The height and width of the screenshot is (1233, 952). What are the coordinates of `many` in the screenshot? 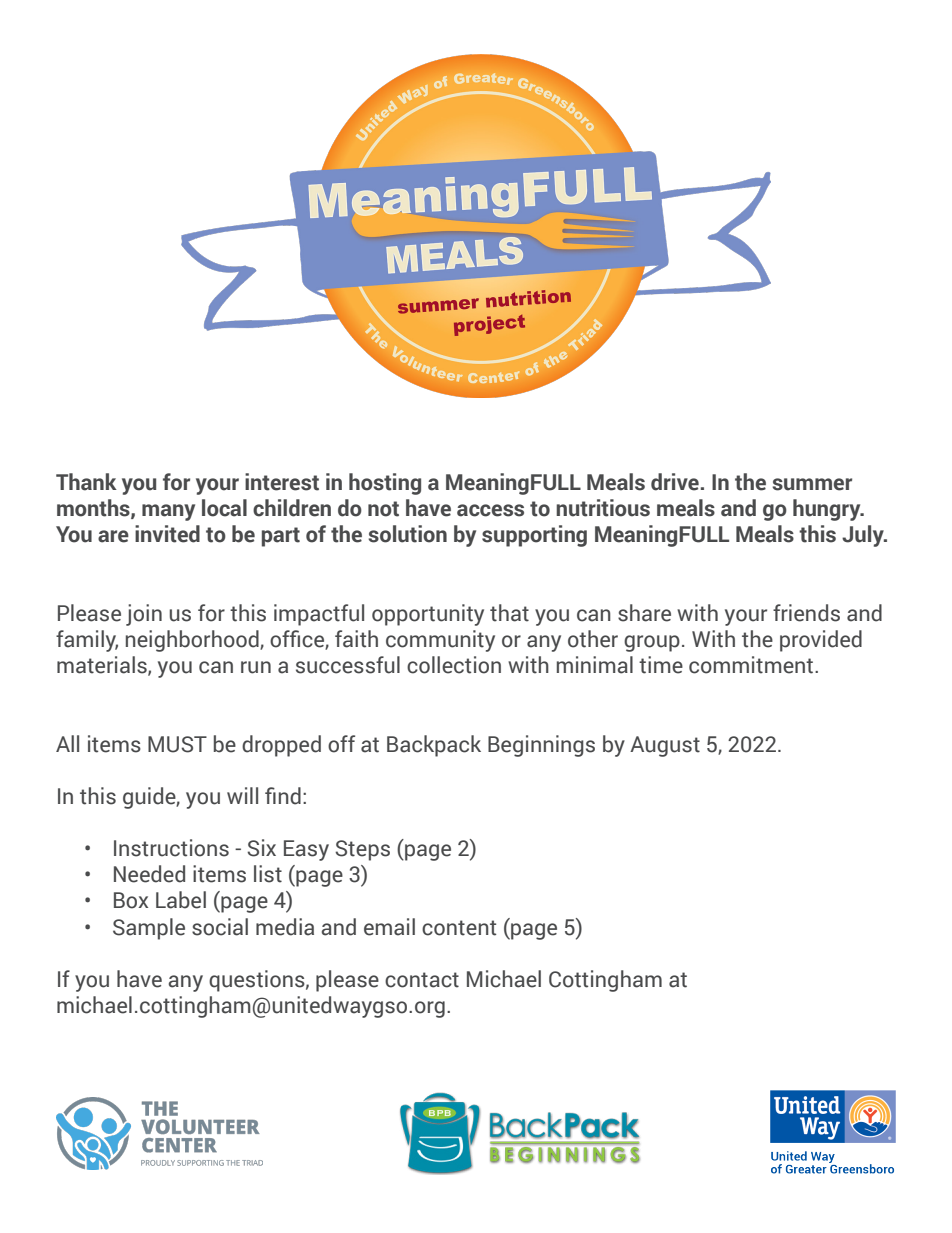 It's located at (168, 512).
